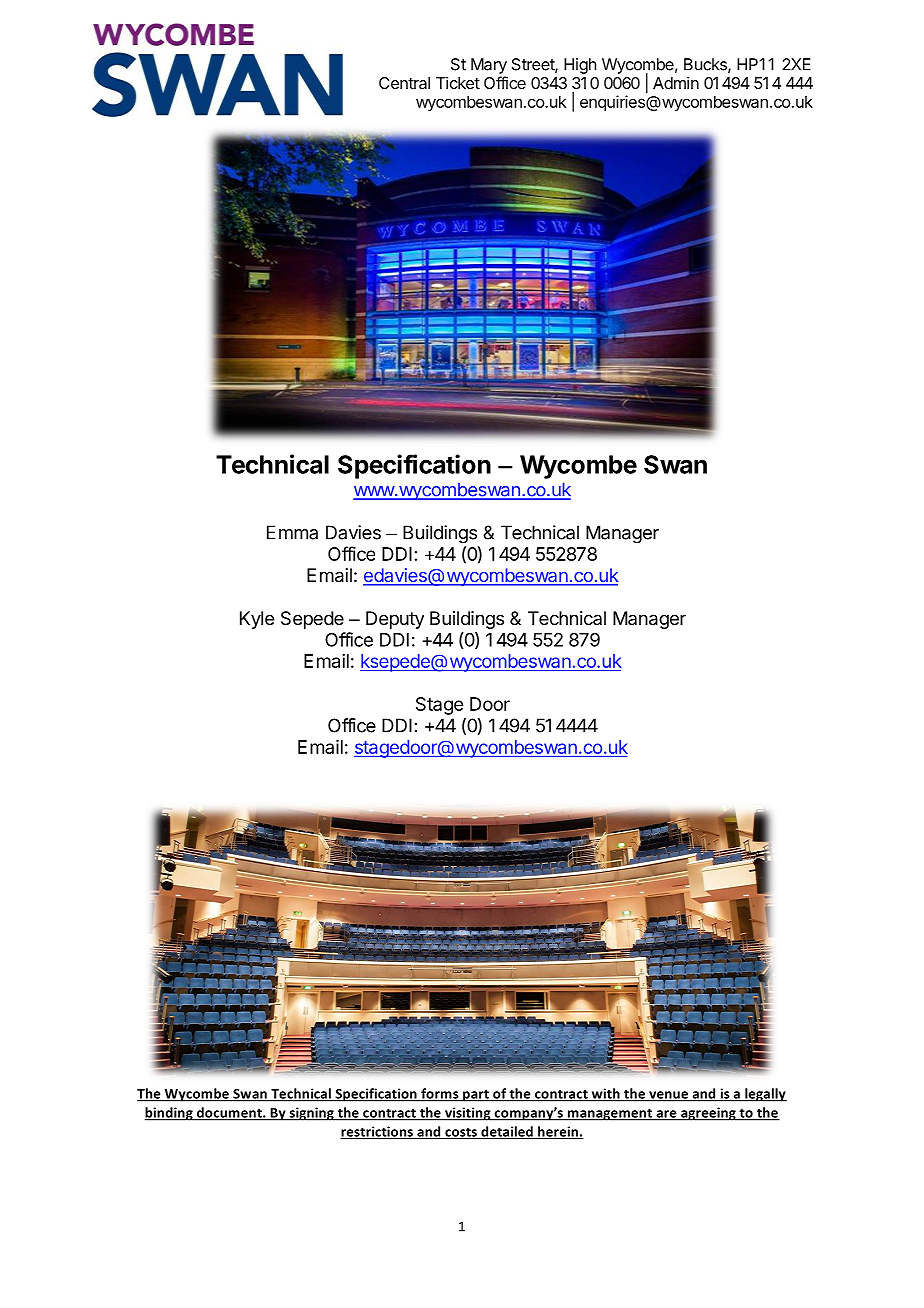  What do you see at coordinates (440, 1094) in the screenshot?
I see `forms` at bounding box center [440, 1094].
